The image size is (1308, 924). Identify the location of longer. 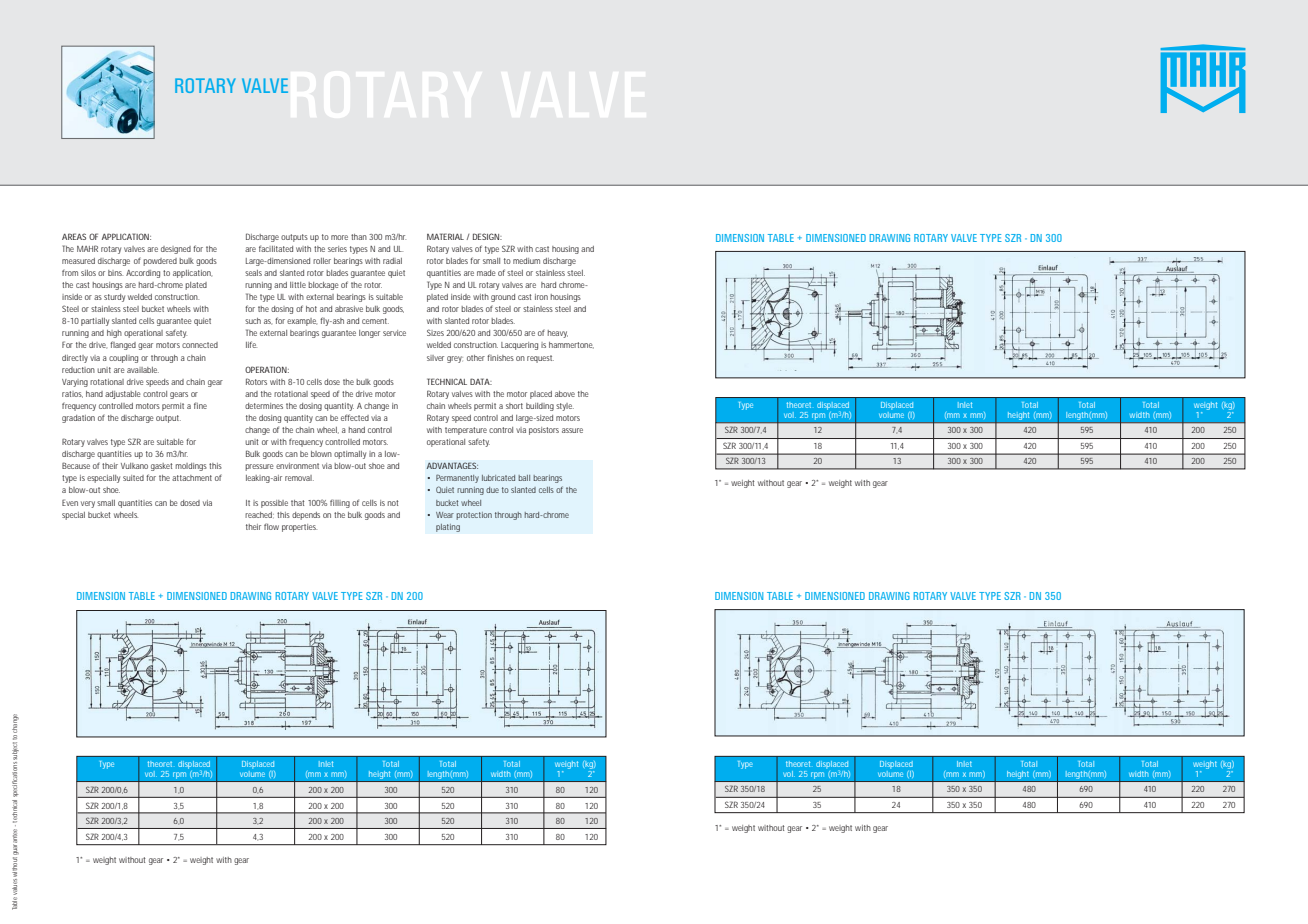
(369, 334).
